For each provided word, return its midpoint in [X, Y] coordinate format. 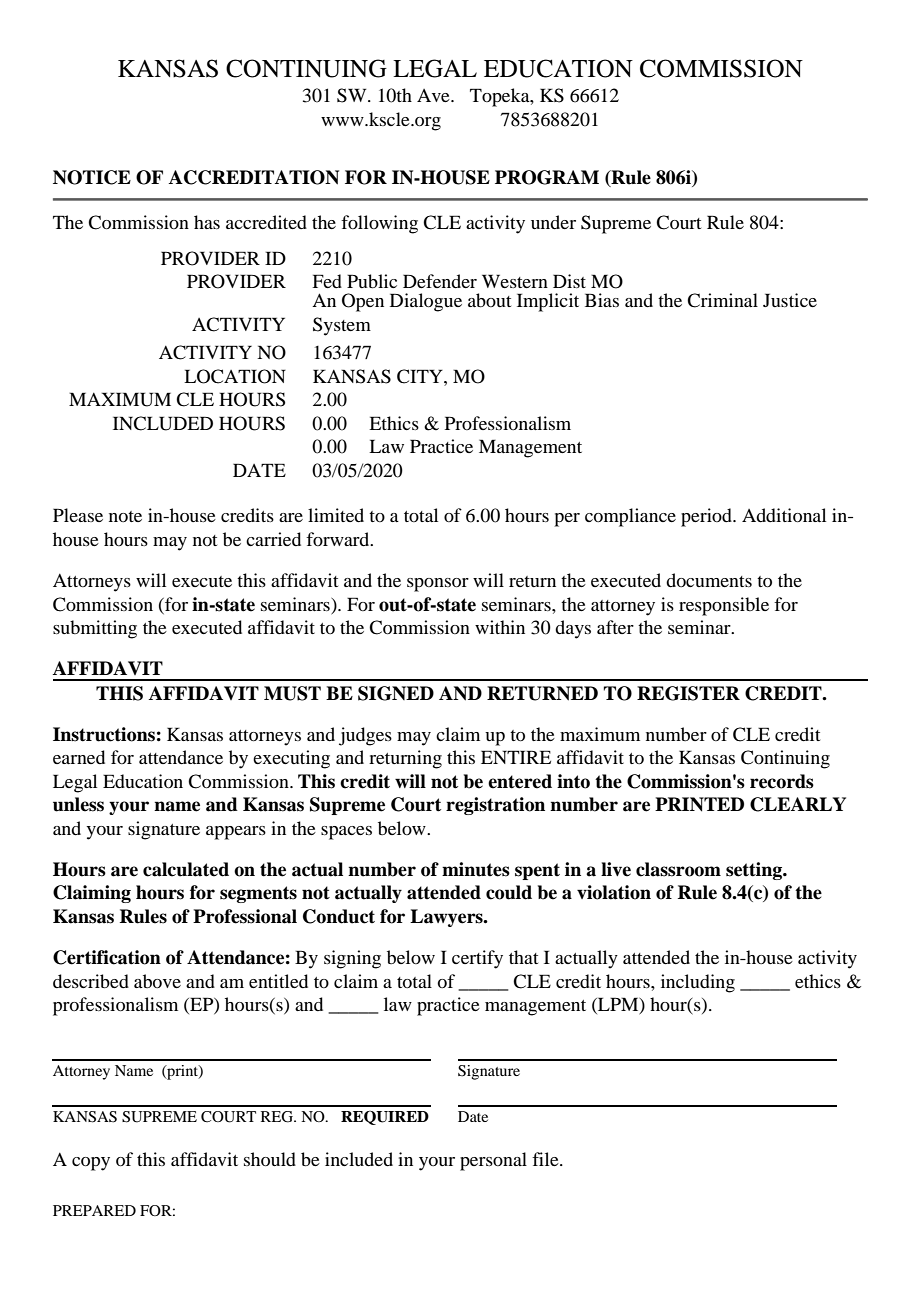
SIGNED [396, 693]
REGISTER [688, 693]
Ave [434, 95]
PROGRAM [547, 177]
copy [91, 1164]
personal [493, 1161]
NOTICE [92, 177]
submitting [95, 629]
